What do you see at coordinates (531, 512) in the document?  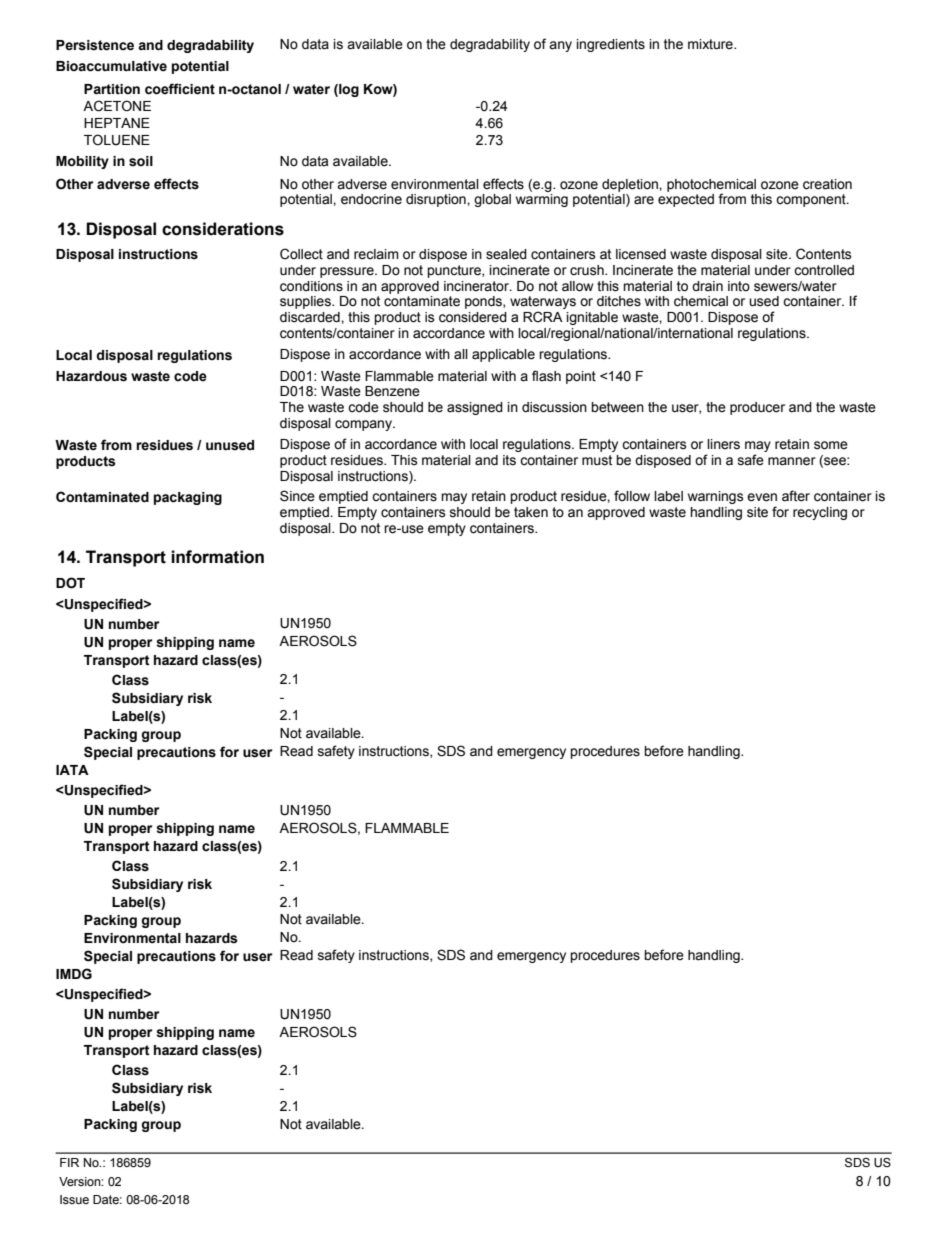 I see `taken` at bounding box center [531, 512].
